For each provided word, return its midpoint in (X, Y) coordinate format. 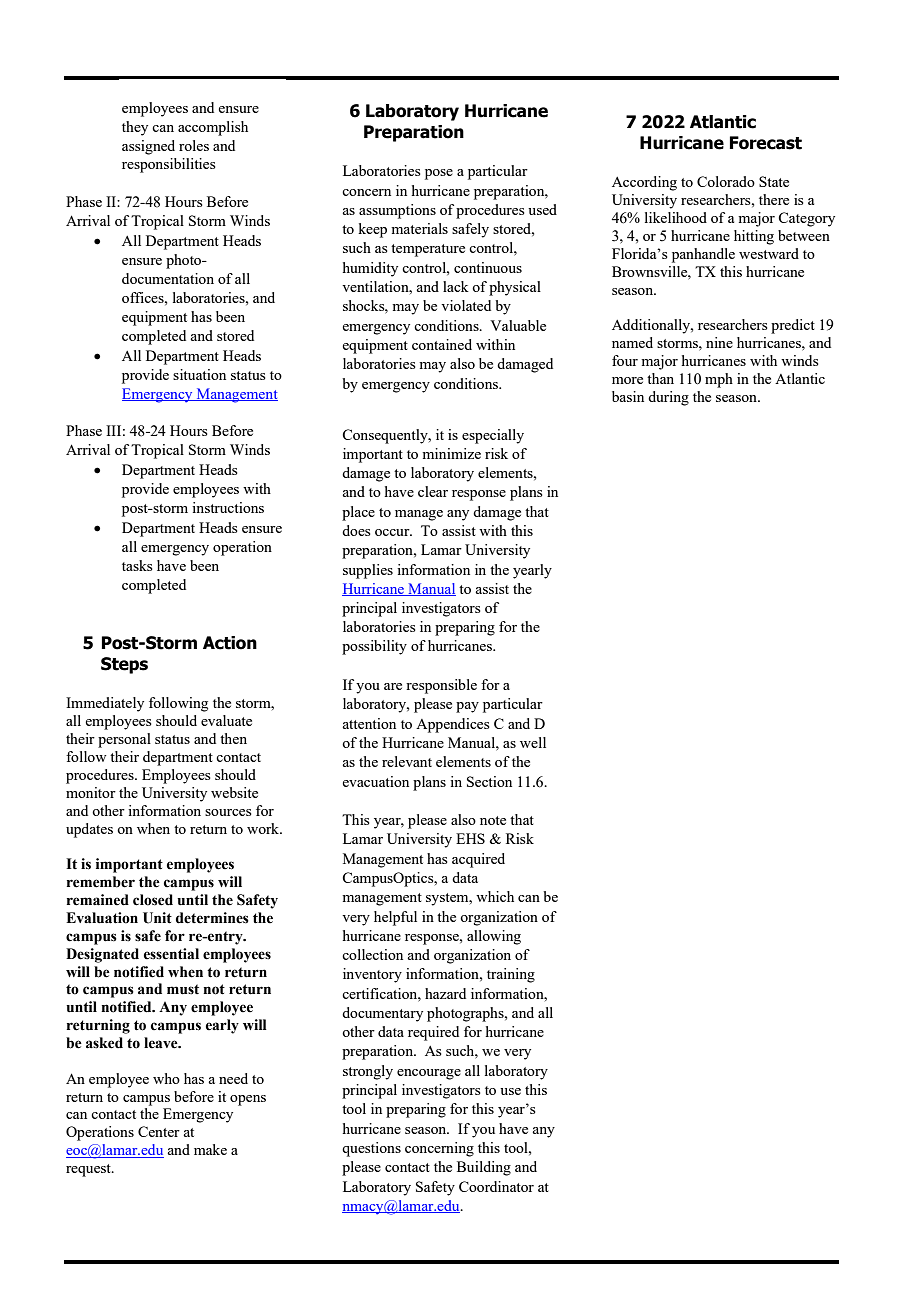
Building (484, 1168)
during (668, 398)
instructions (228, 507)
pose (439, 174)
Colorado (726, 181)
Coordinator (496, 1186)
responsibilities (169, 165)
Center (159, 1131)
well (533, 742)
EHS (470, 838)
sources (228, 812)
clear (433, 491)
